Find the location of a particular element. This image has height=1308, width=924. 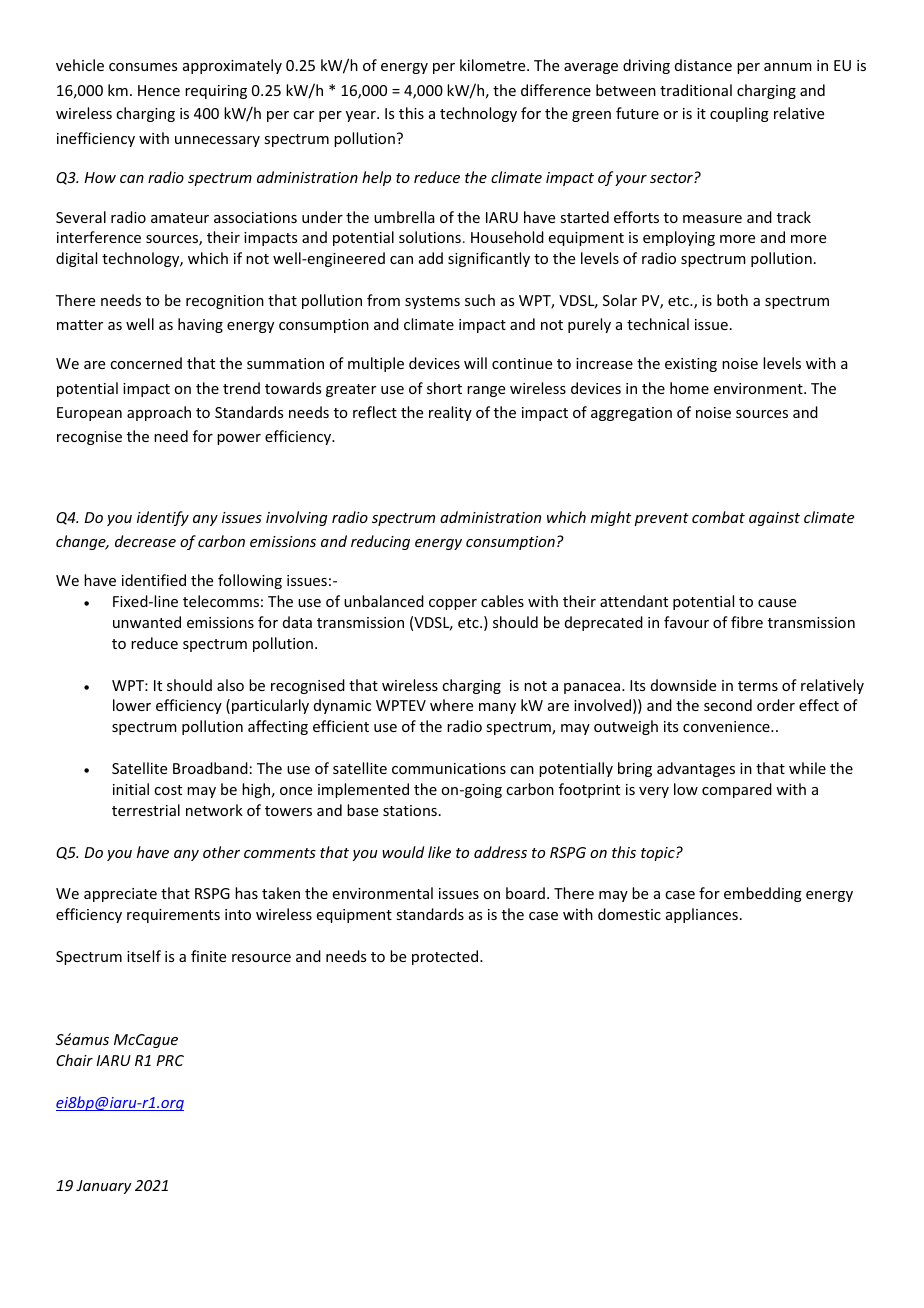

January is located at coordinates (104, 1187).
